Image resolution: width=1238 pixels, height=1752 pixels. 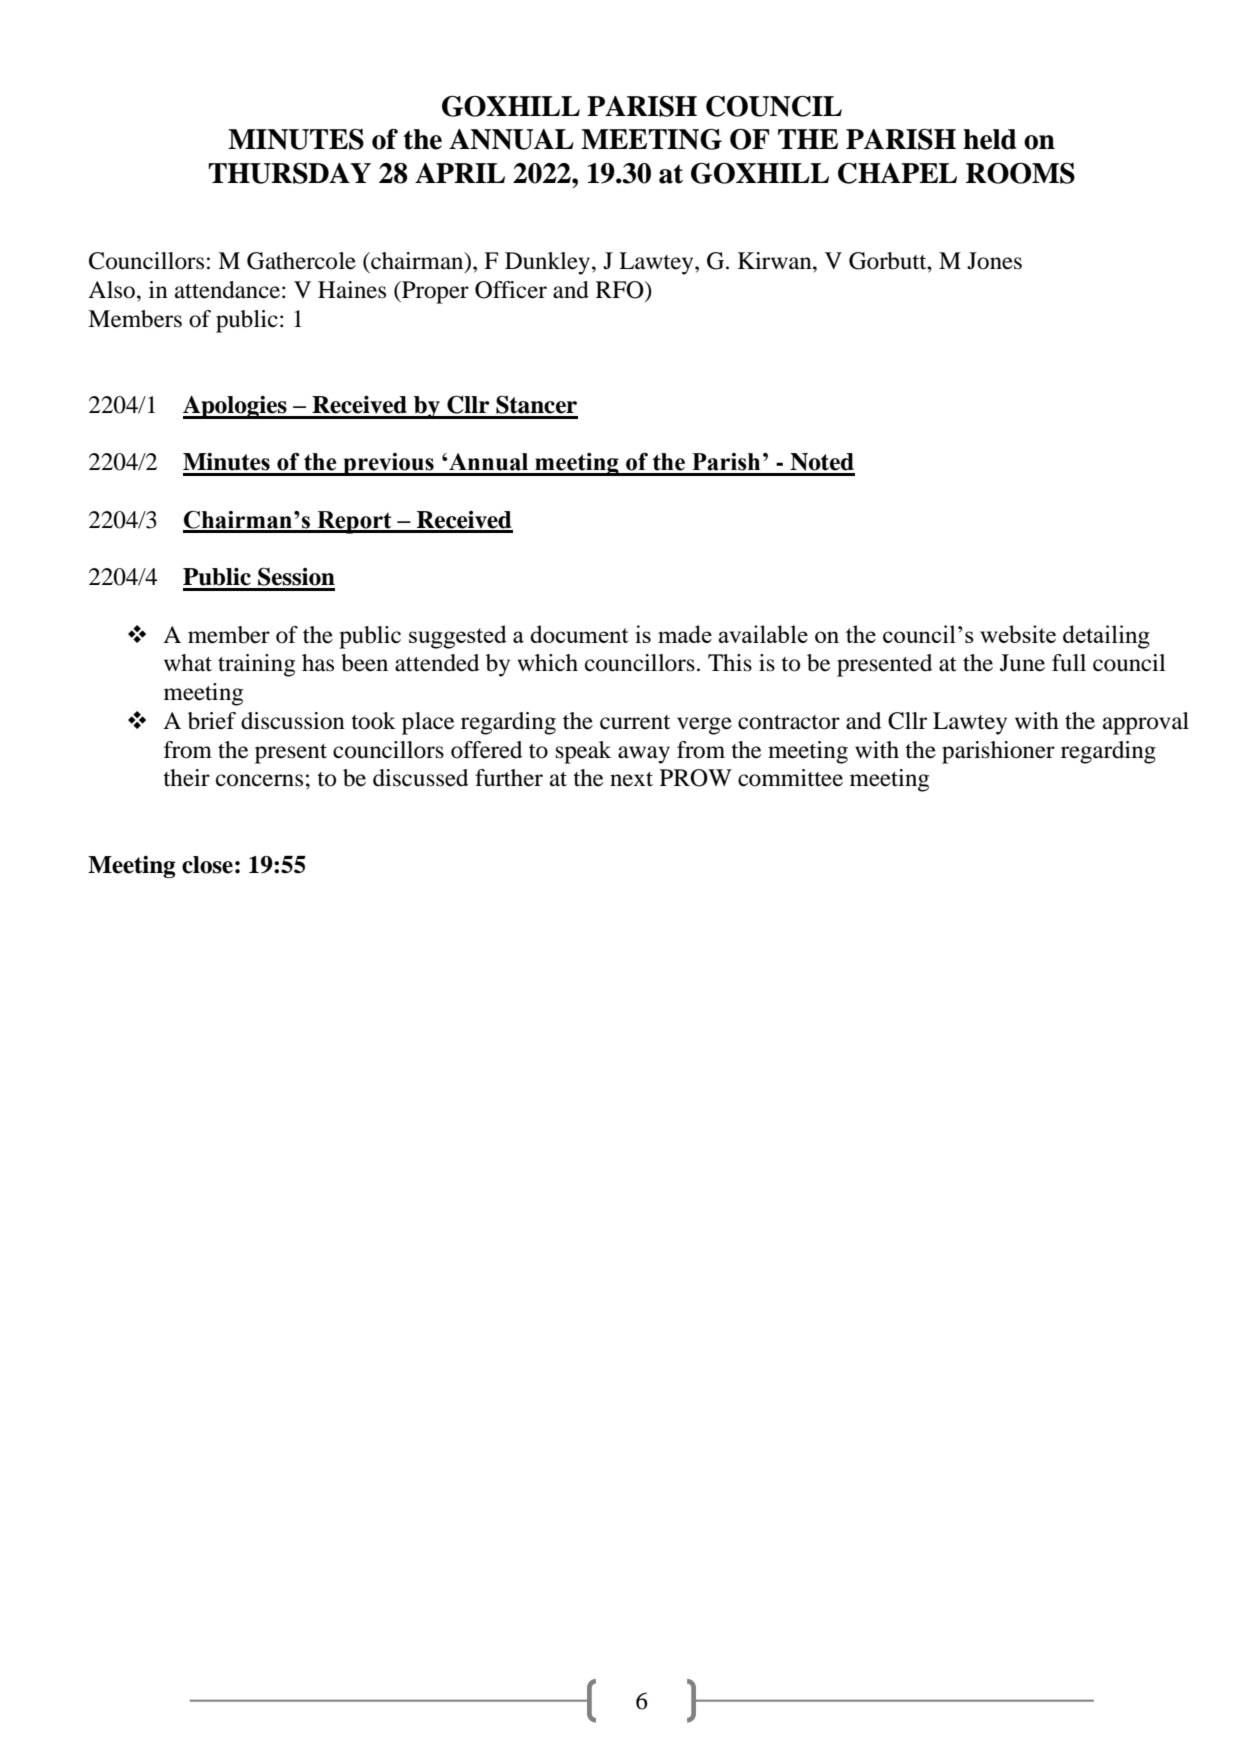 What do you see at coordinates (631, 779) in the screenshot?
I see `next` at bounding box center [631, 779].
